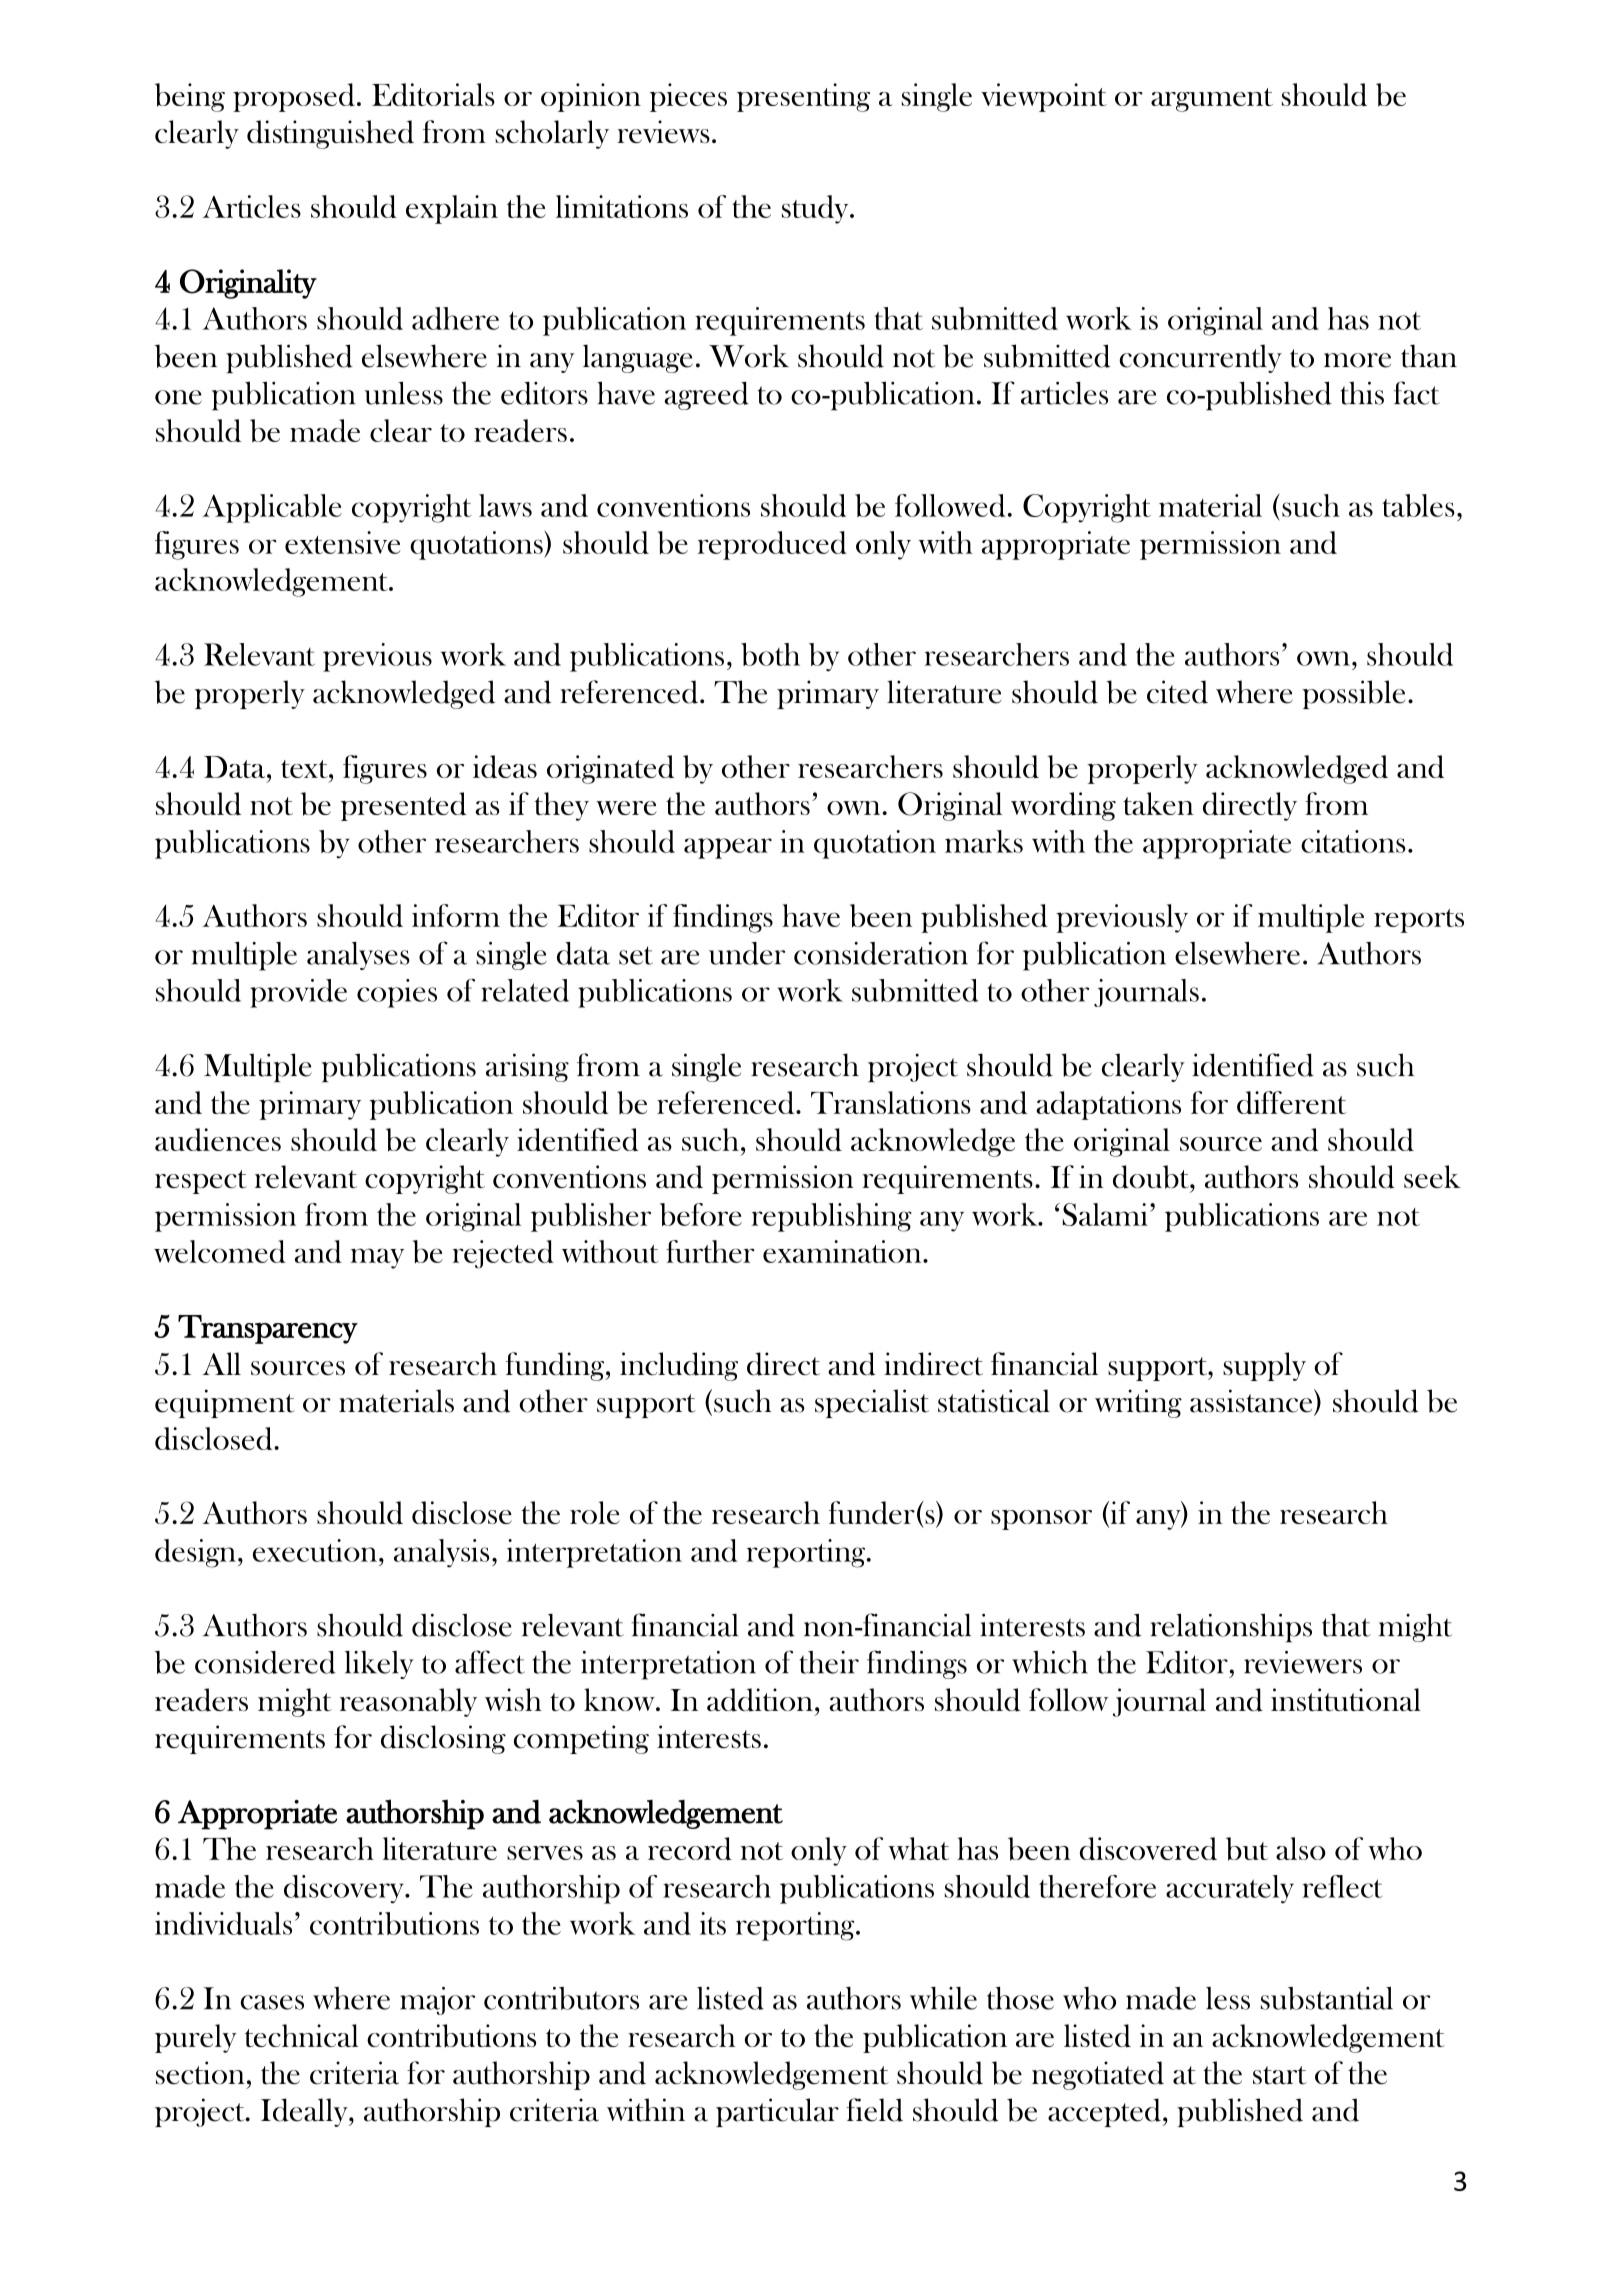  What do you see at coordinates (330, 134) in the screenshot?
I see `distinguished` at bounding box center [330, 134].
